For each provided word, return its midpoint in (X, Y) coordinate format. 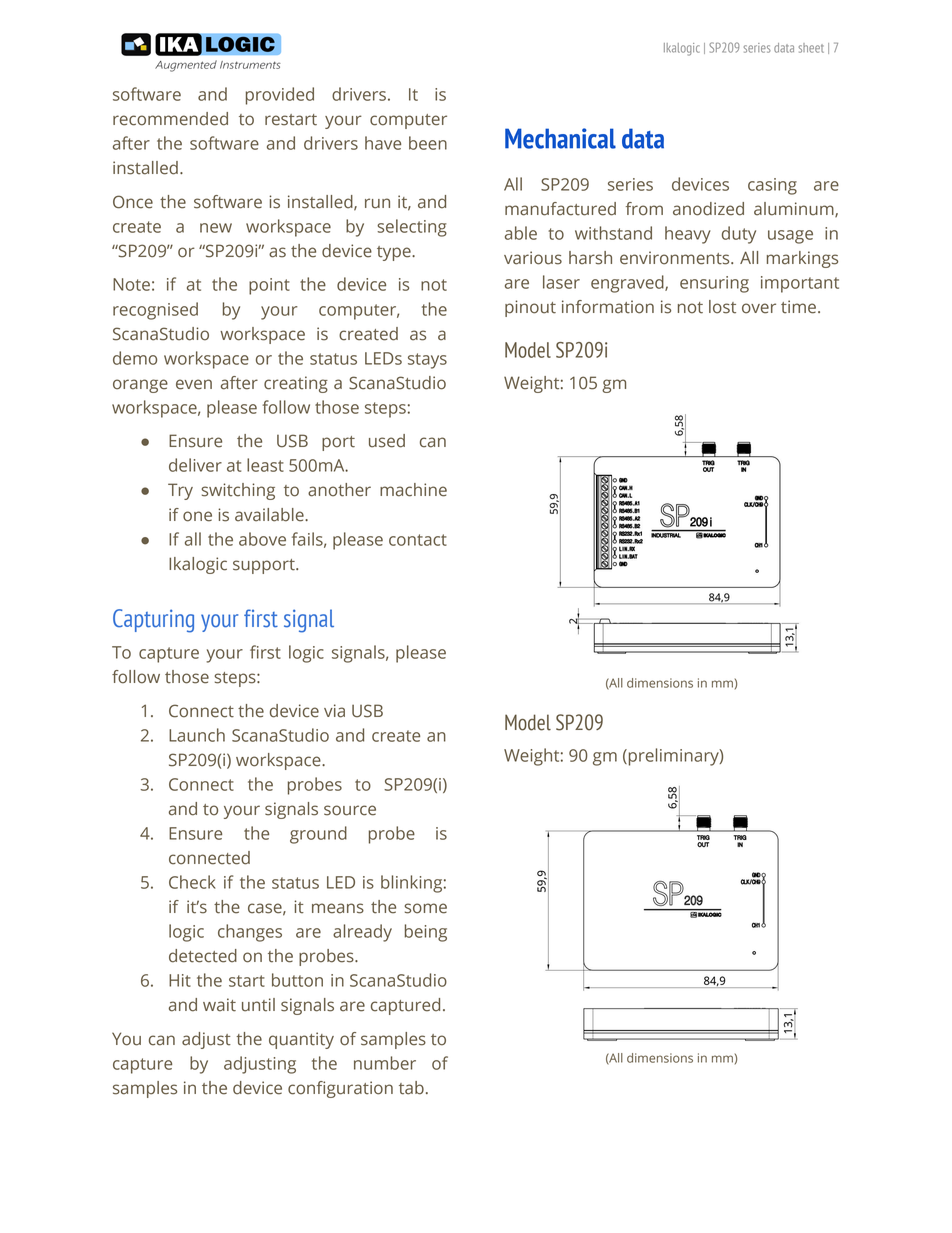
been (428, 143)
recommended (170, 119)
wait (219, 1005)
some (425, 908)
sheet (811, 48)
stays (427, 361)
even (194, 384)
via (334, 711)
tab (411, 1088)
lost (722, 307)
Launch (197, 735)
